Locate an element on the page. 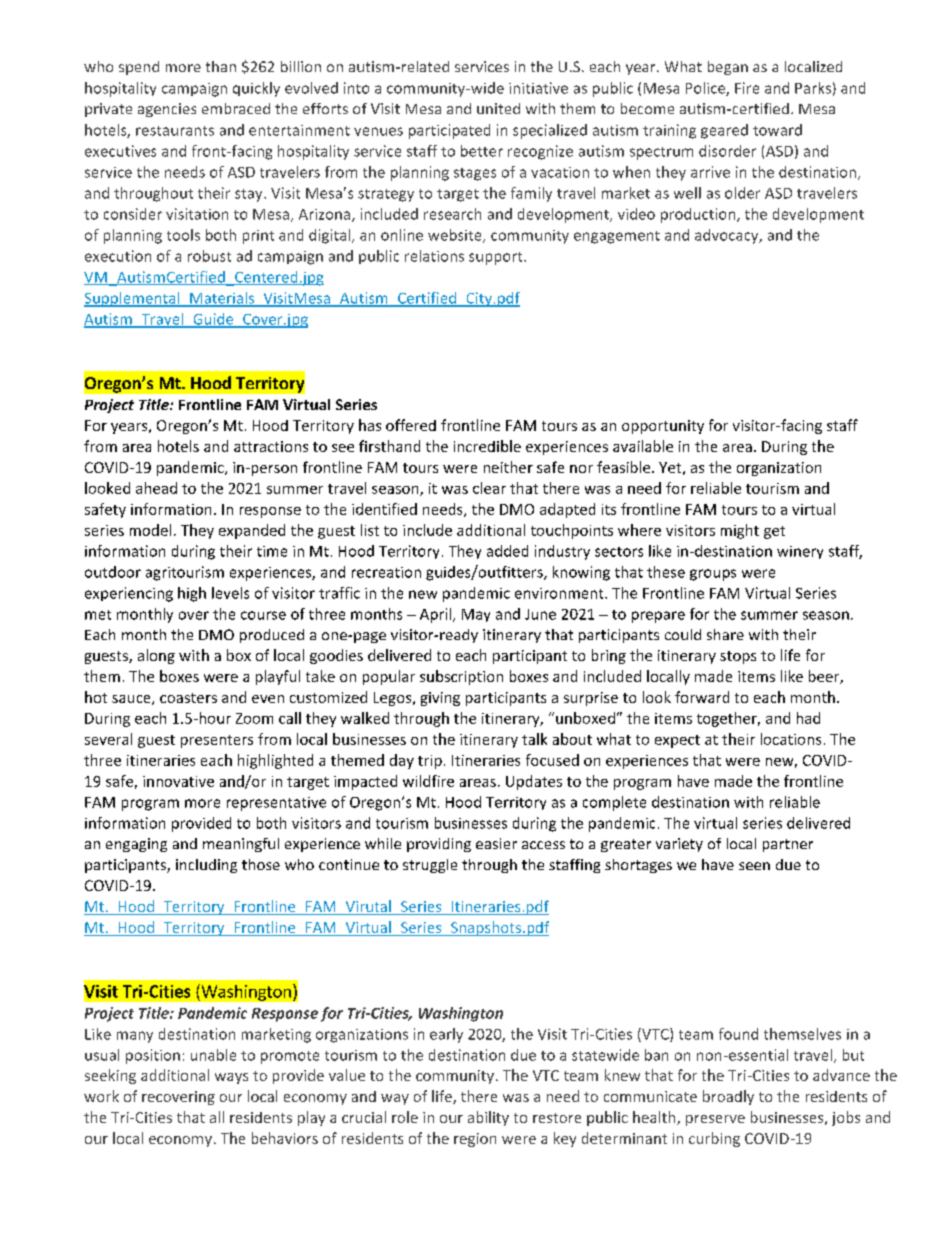  ability is located at coordinates (488, 1118).
